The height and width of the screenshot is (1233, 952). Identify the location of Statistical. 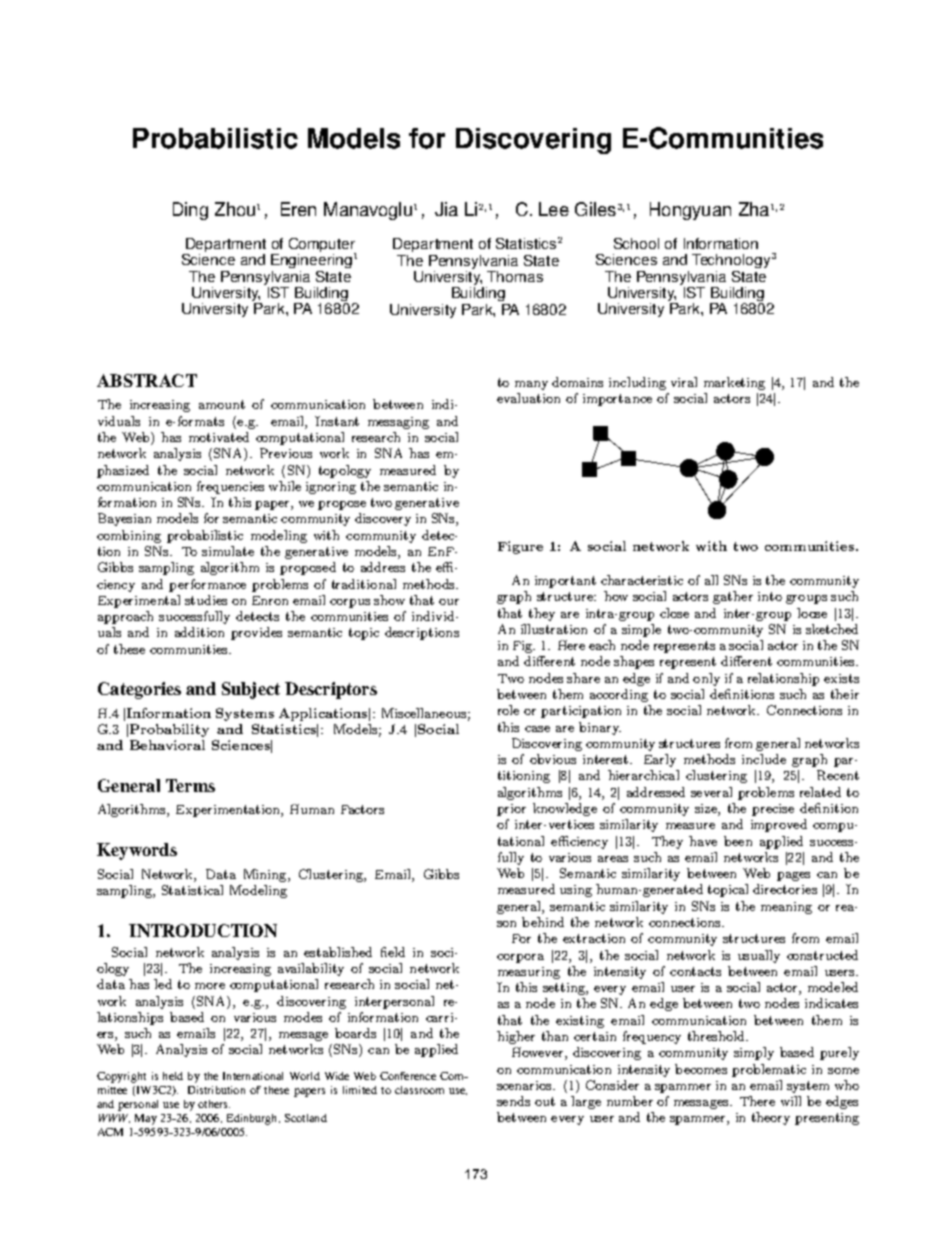
(192, 890).
